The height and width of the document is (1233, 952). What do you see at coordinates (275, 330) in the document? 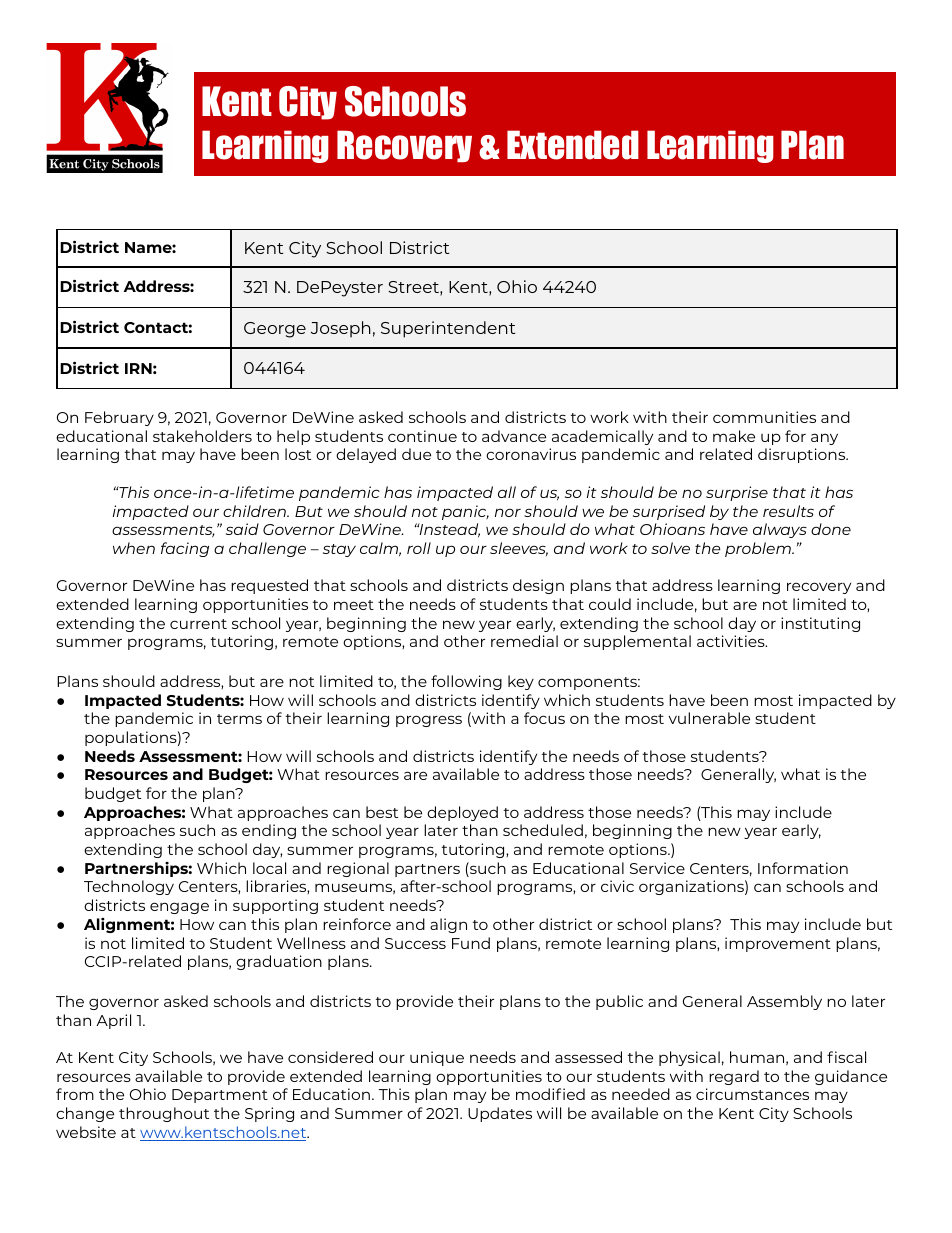
I see `George` at bounding box center [275, 330].
